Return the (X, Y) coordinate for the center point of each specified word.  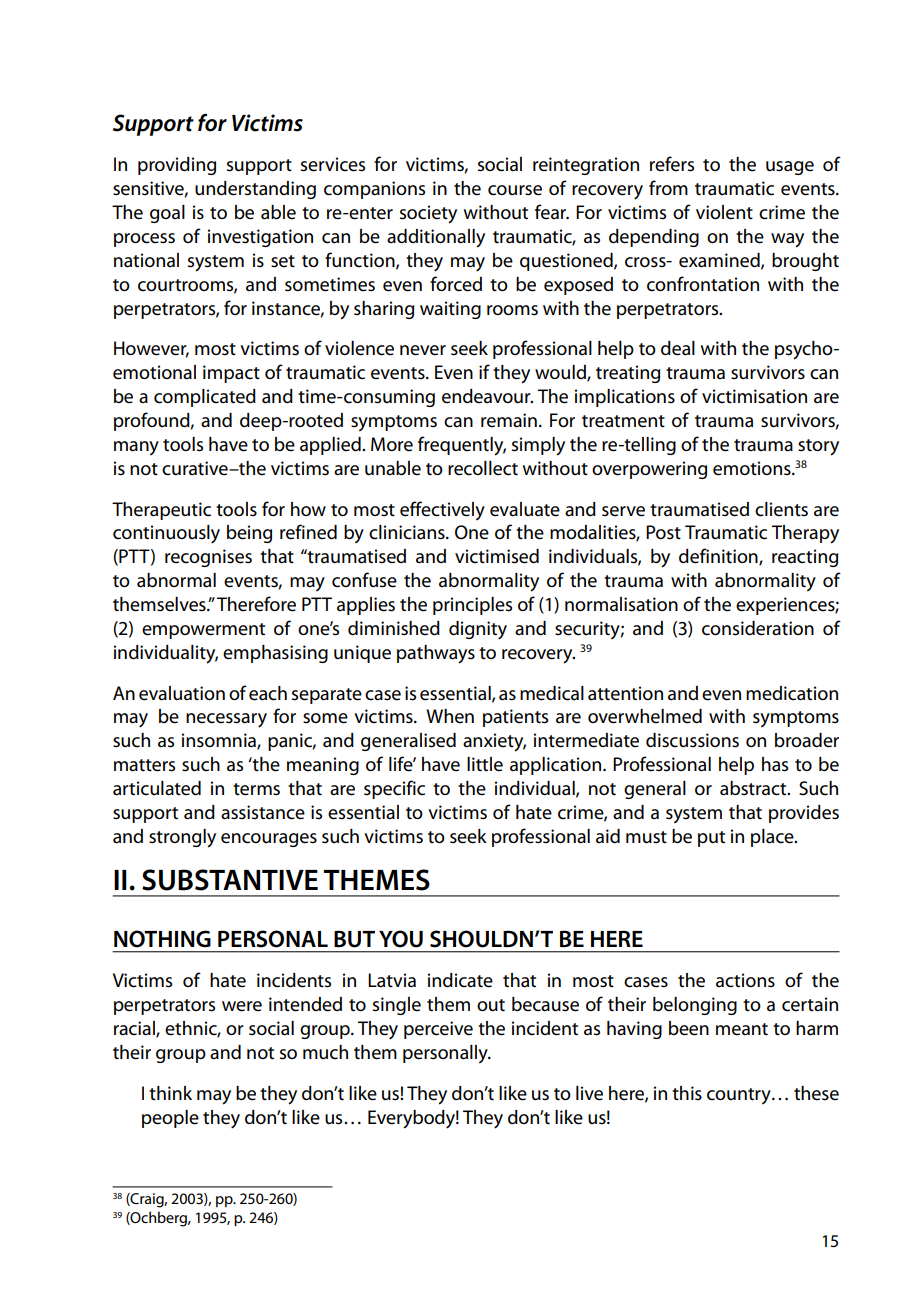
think (170, 1093)
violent (724, 212)
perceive (438, 1030)
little (485, 764)
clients (781, 509)
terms (256, 789)
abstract (754, 788)
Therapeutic (161, 511)
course (515, 190)
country (740, 1096)
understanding (255, 190)
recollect (483, 468)
